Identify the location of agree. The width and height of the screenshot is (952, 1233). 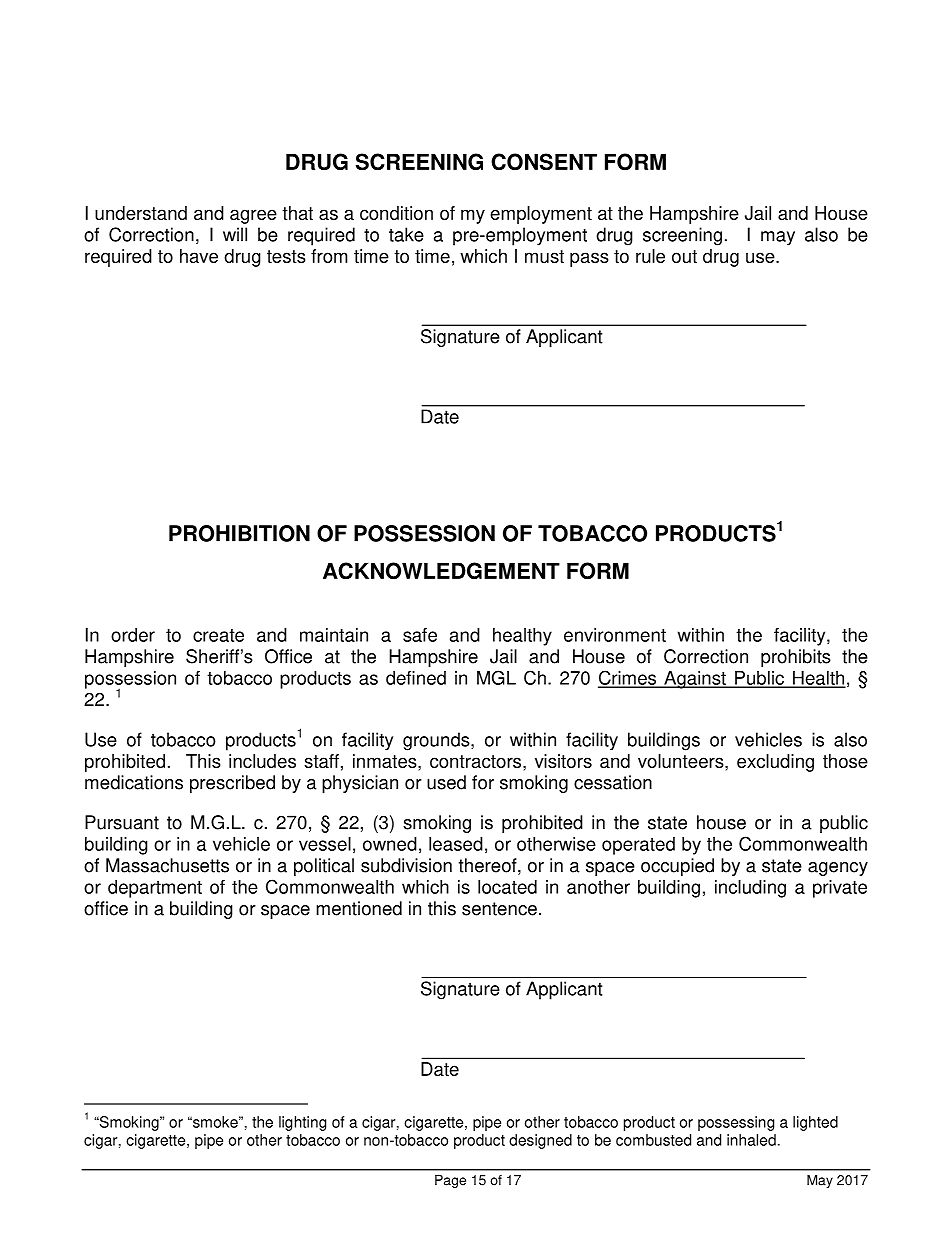
(253, 216).
